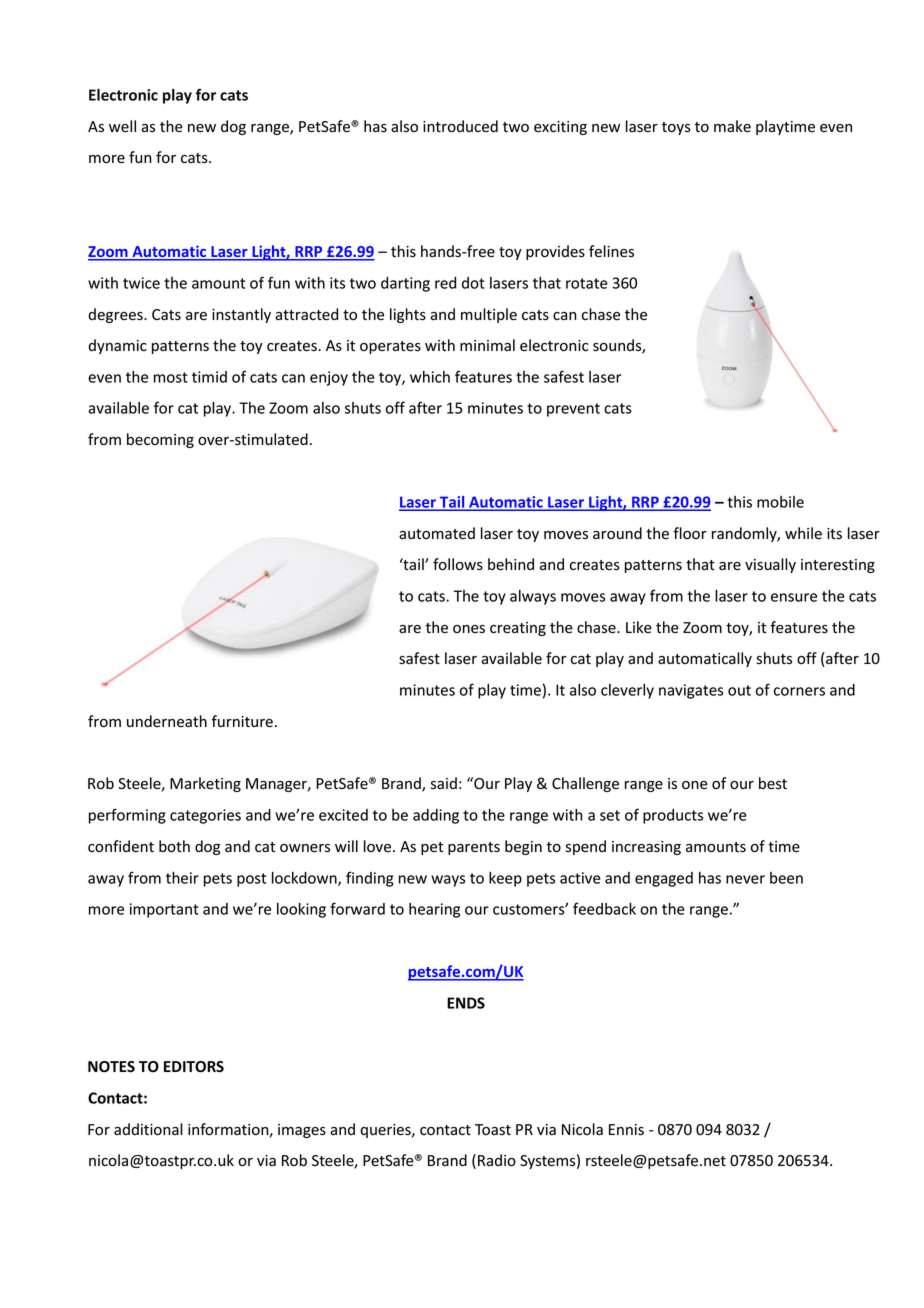  What do you see at coordinates (497, 1160) in the screenshot?
I see `Radio` at bounding box center [497, 1160].
